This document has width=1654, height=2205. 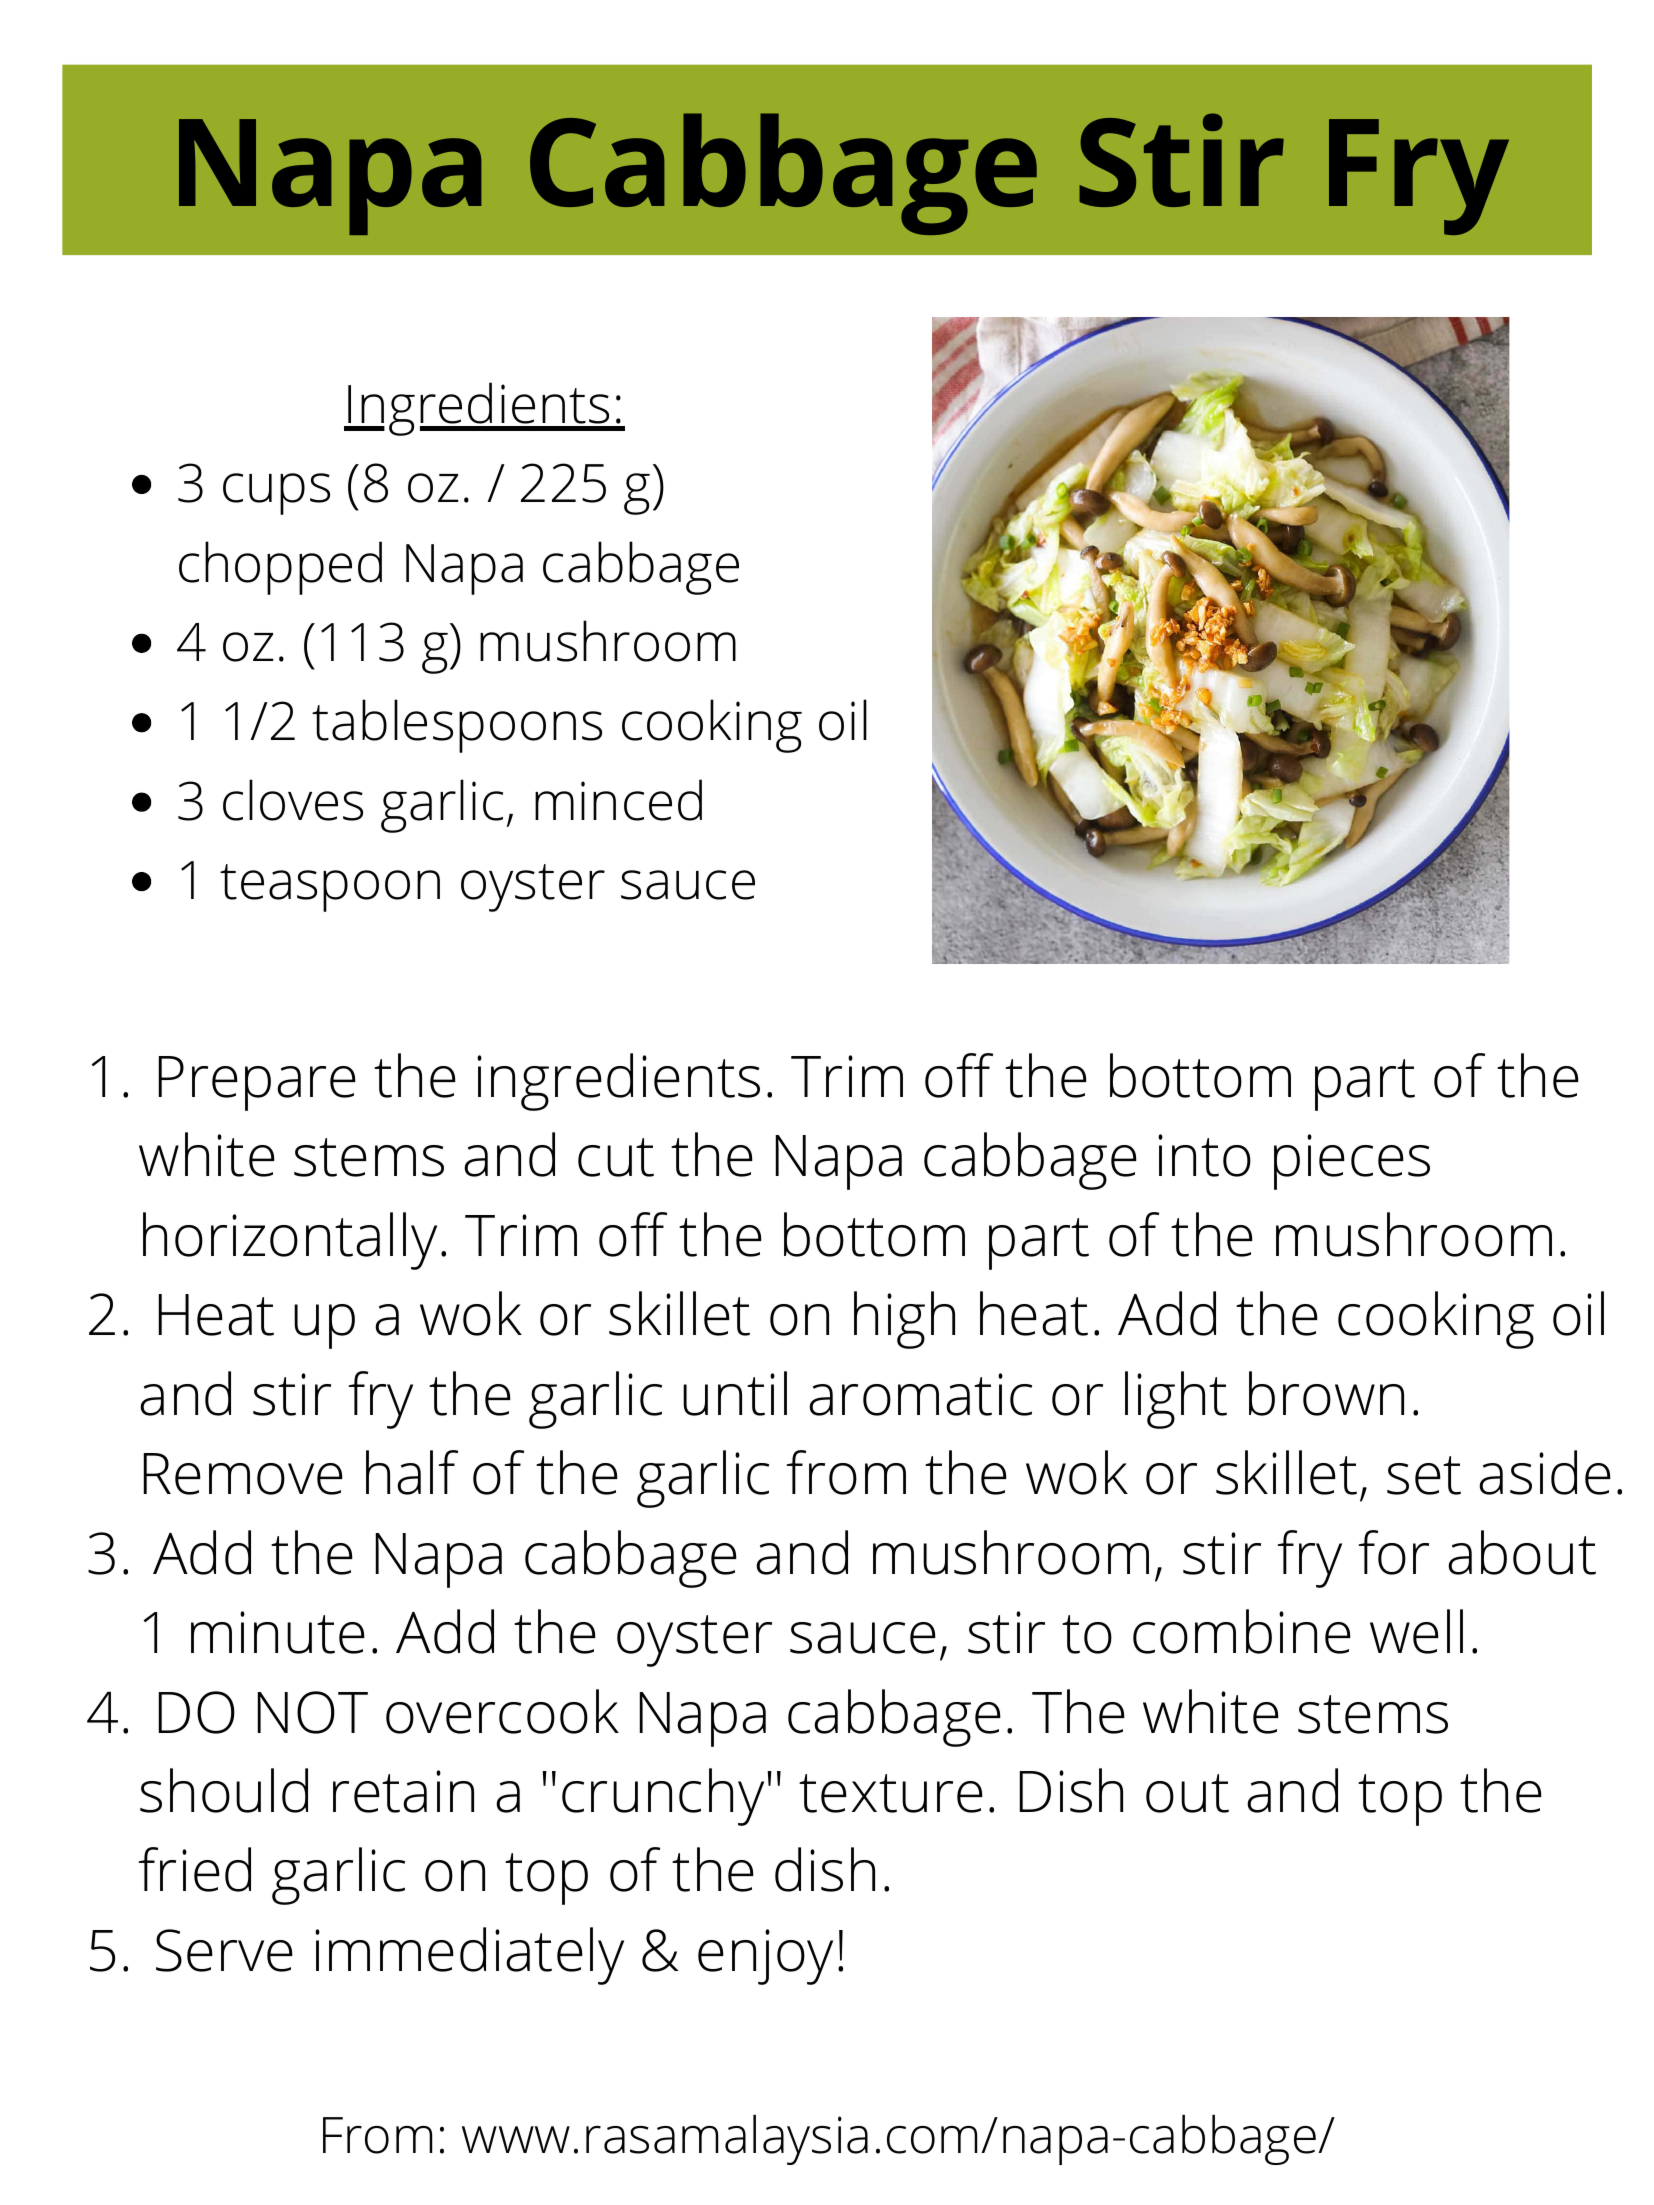 I want to click on set, so click(x=1424, y=1475).
